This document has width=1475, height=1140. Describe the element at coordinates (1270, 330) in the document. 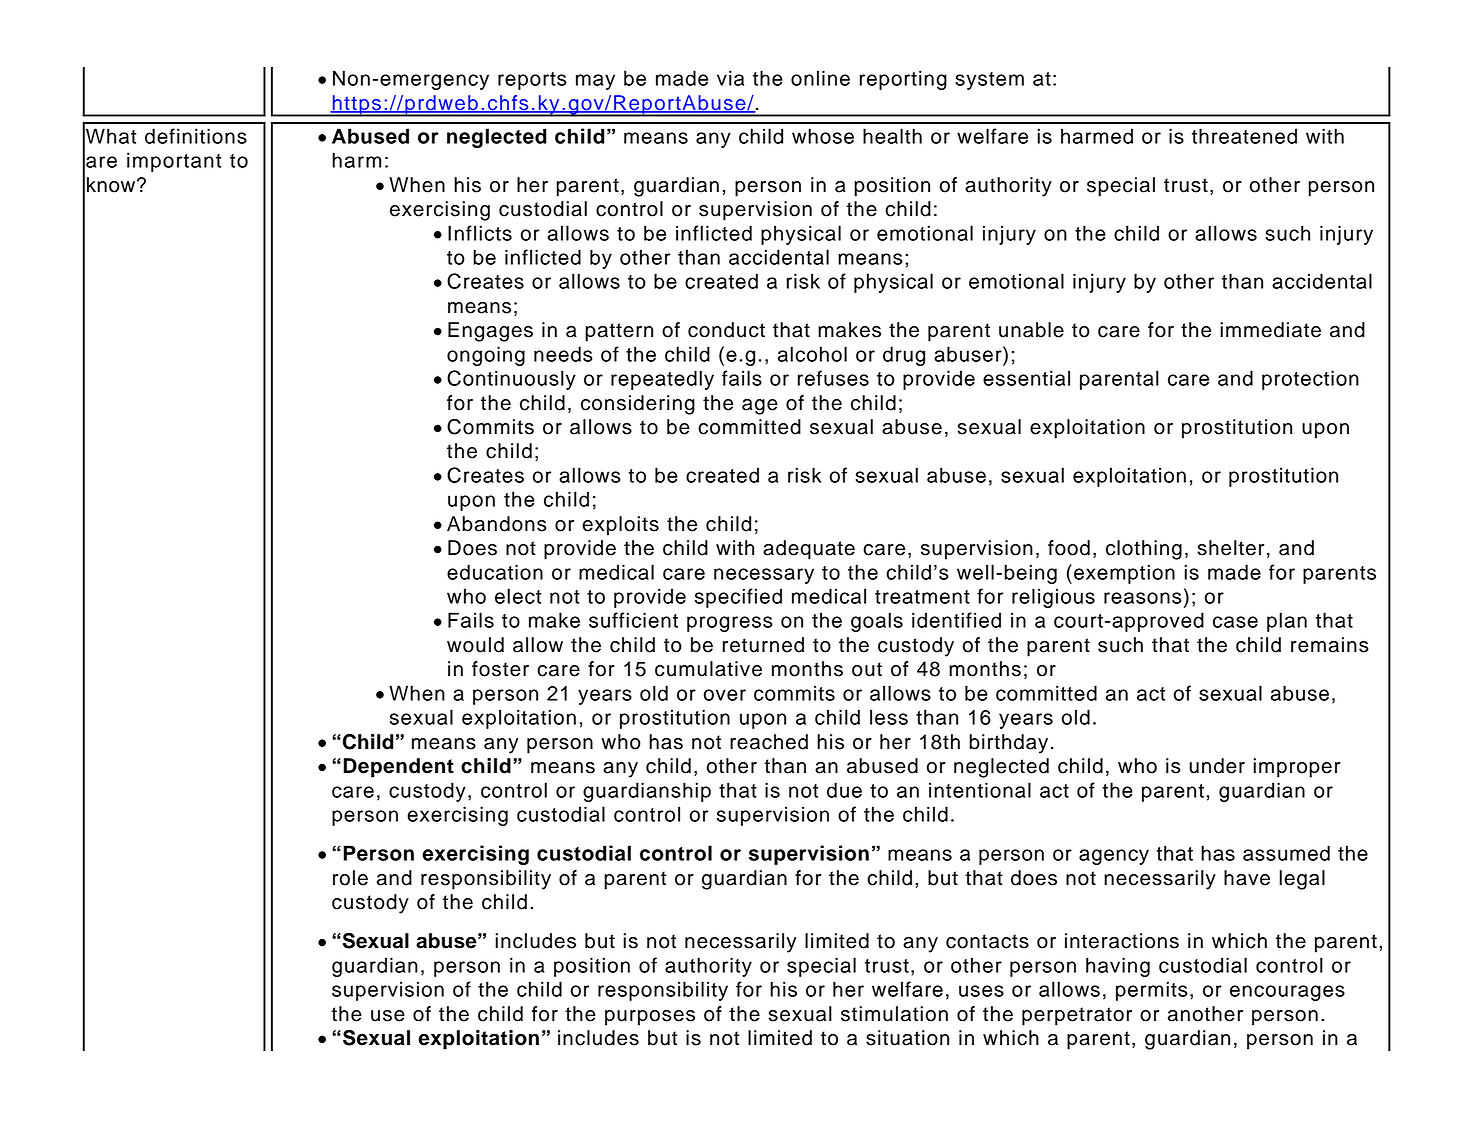

I see `immediate` at that location.
